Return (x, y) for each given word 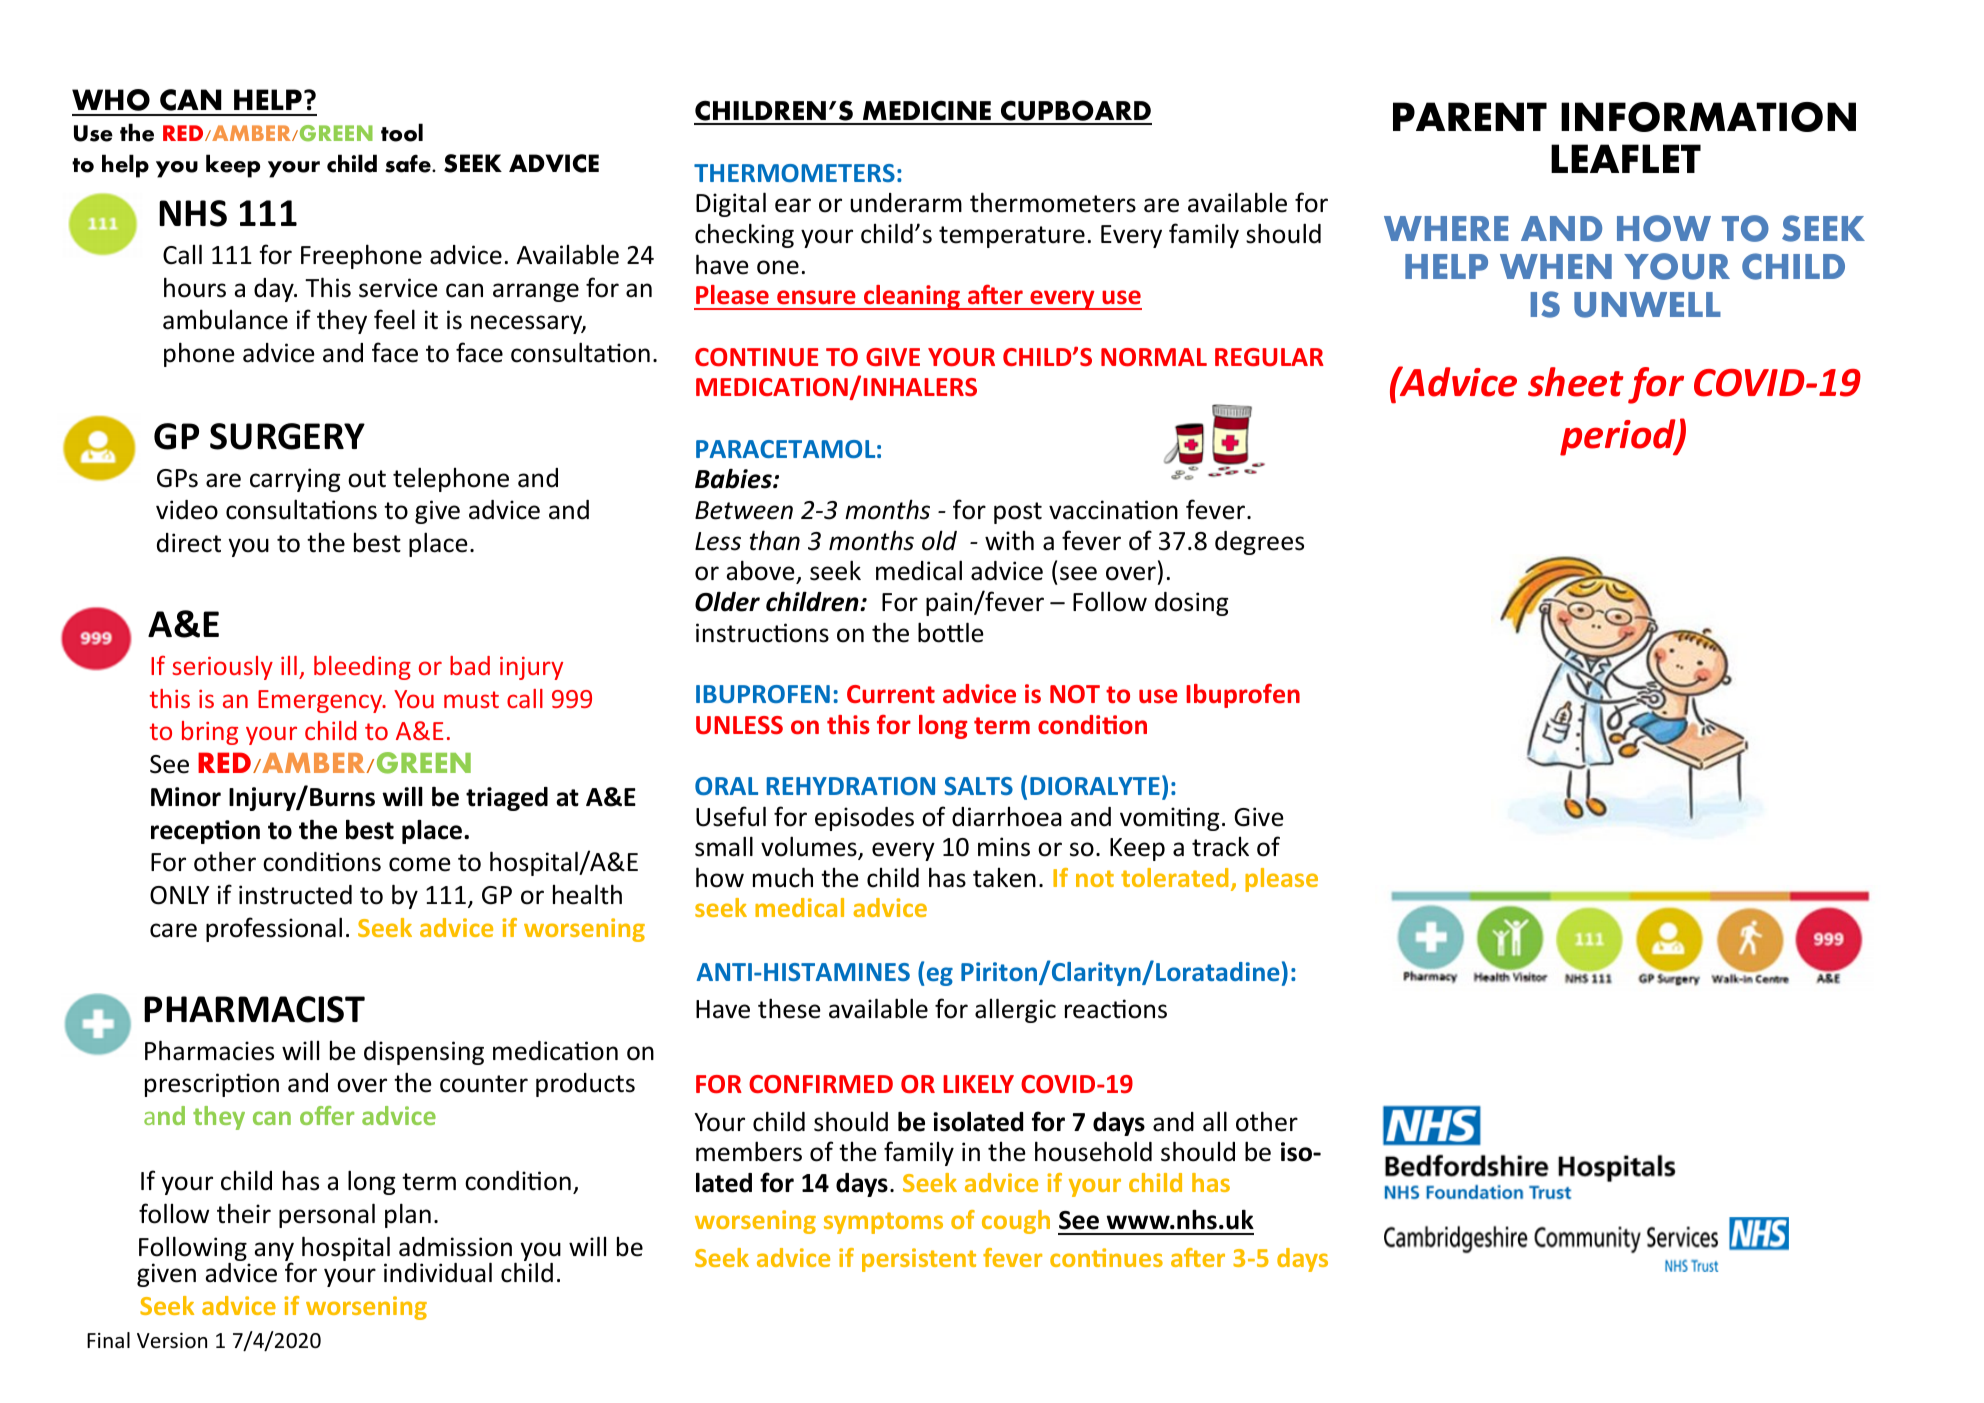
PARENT (1470, 116)
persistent (919, 1260)
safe (409, 163)
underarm (906, 203)
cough (1016, 1222)
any (274, 1253)
